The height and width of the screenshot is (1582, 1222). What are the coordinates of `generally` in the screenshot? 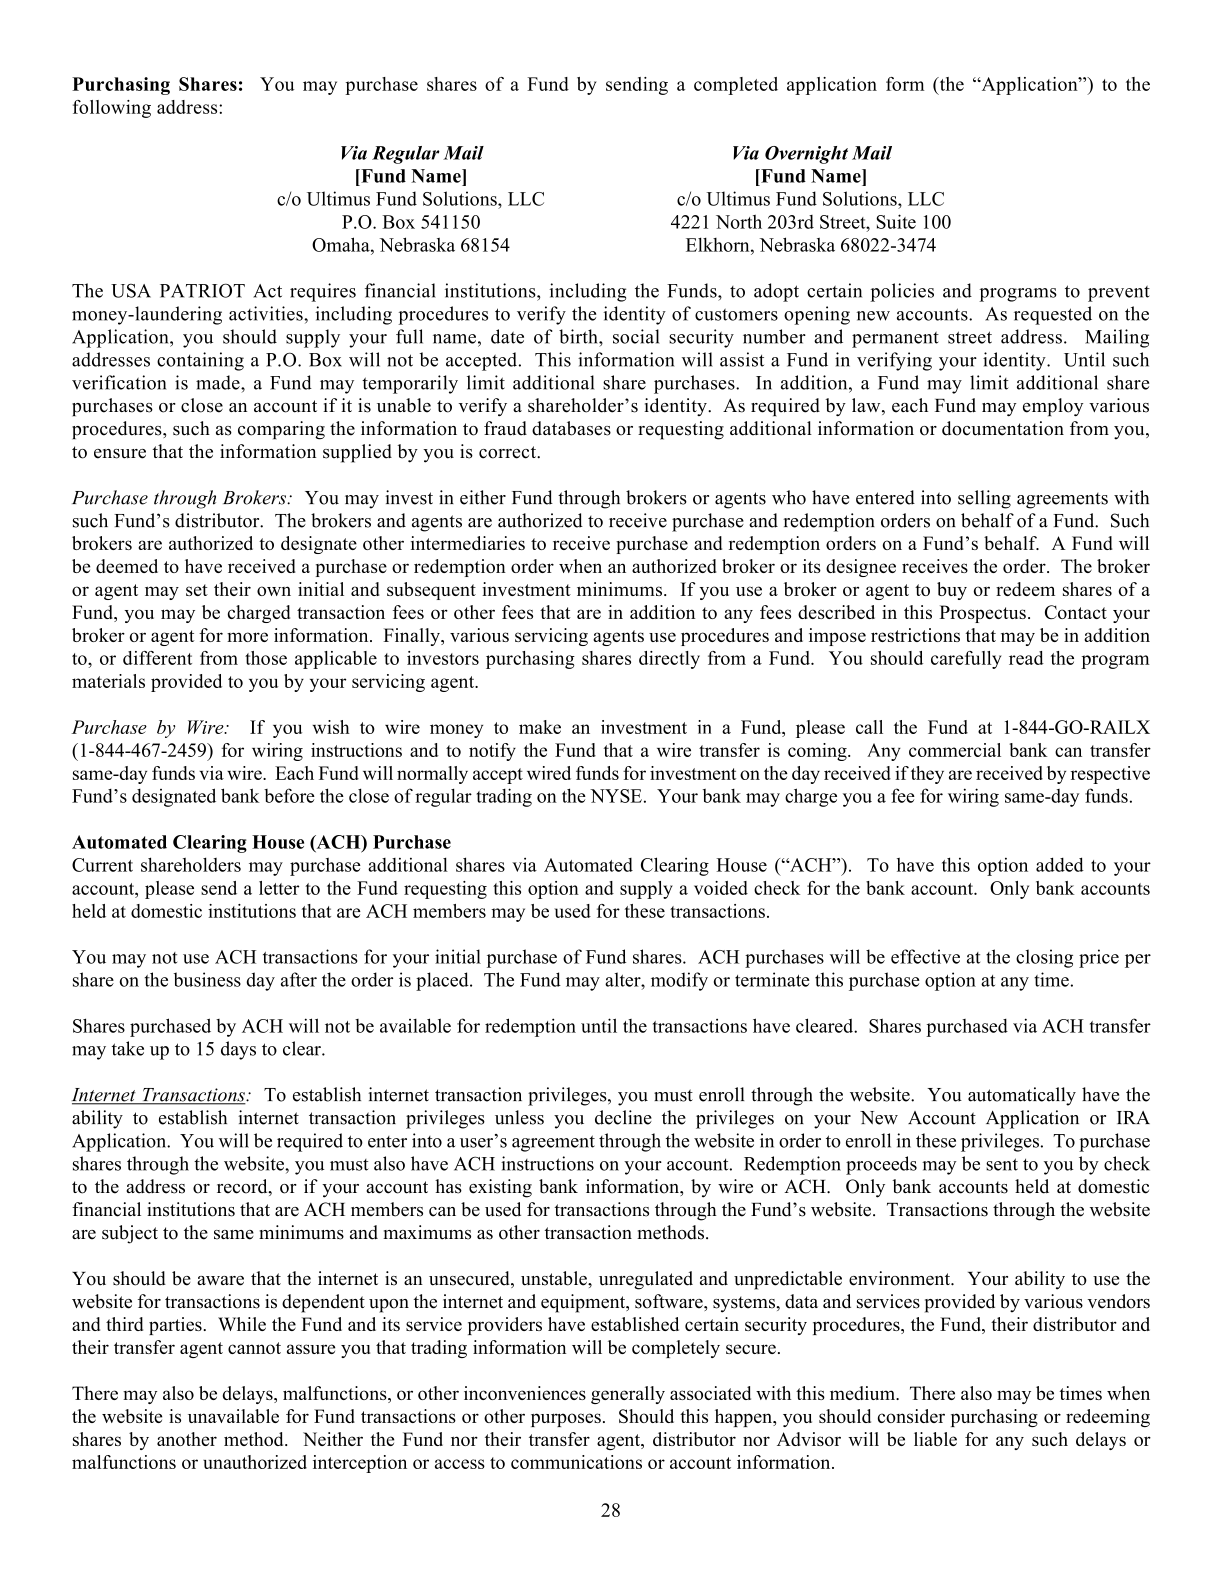 It's located at (628, 1395).
